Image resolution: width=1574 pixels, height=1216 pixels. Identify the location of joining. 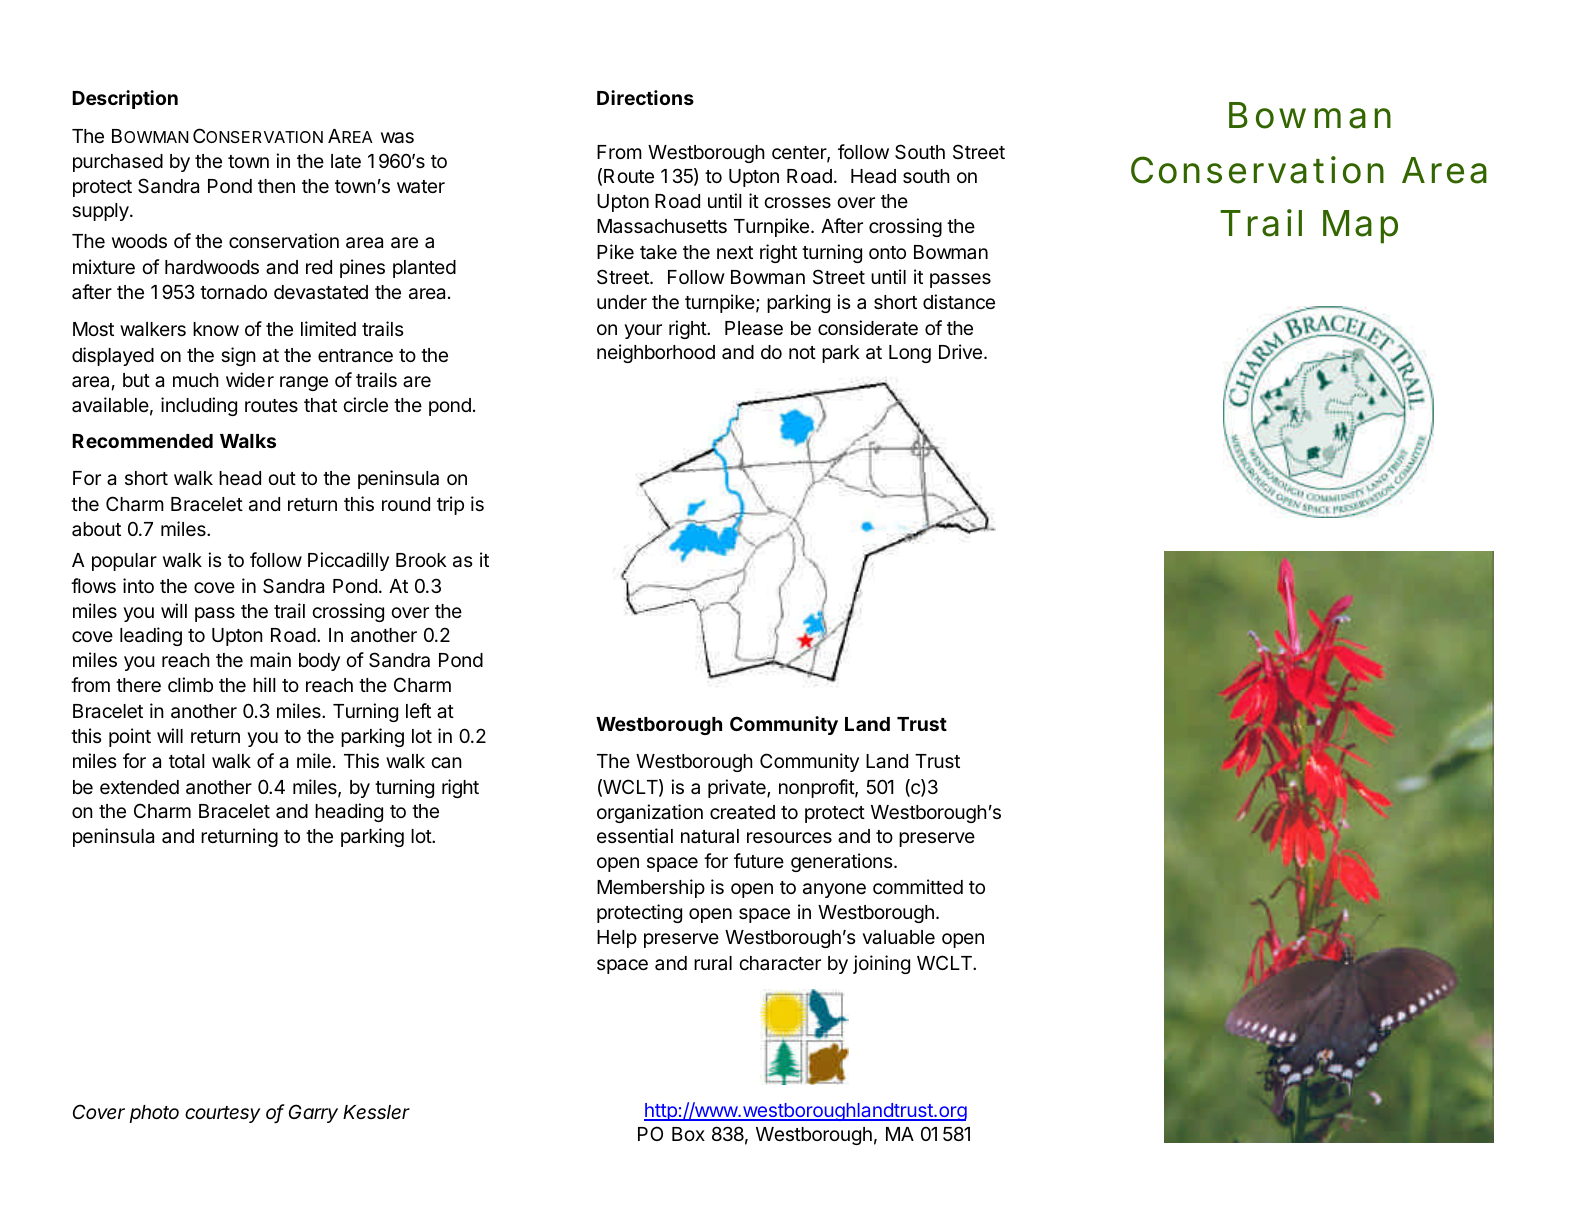
(881, 964).
